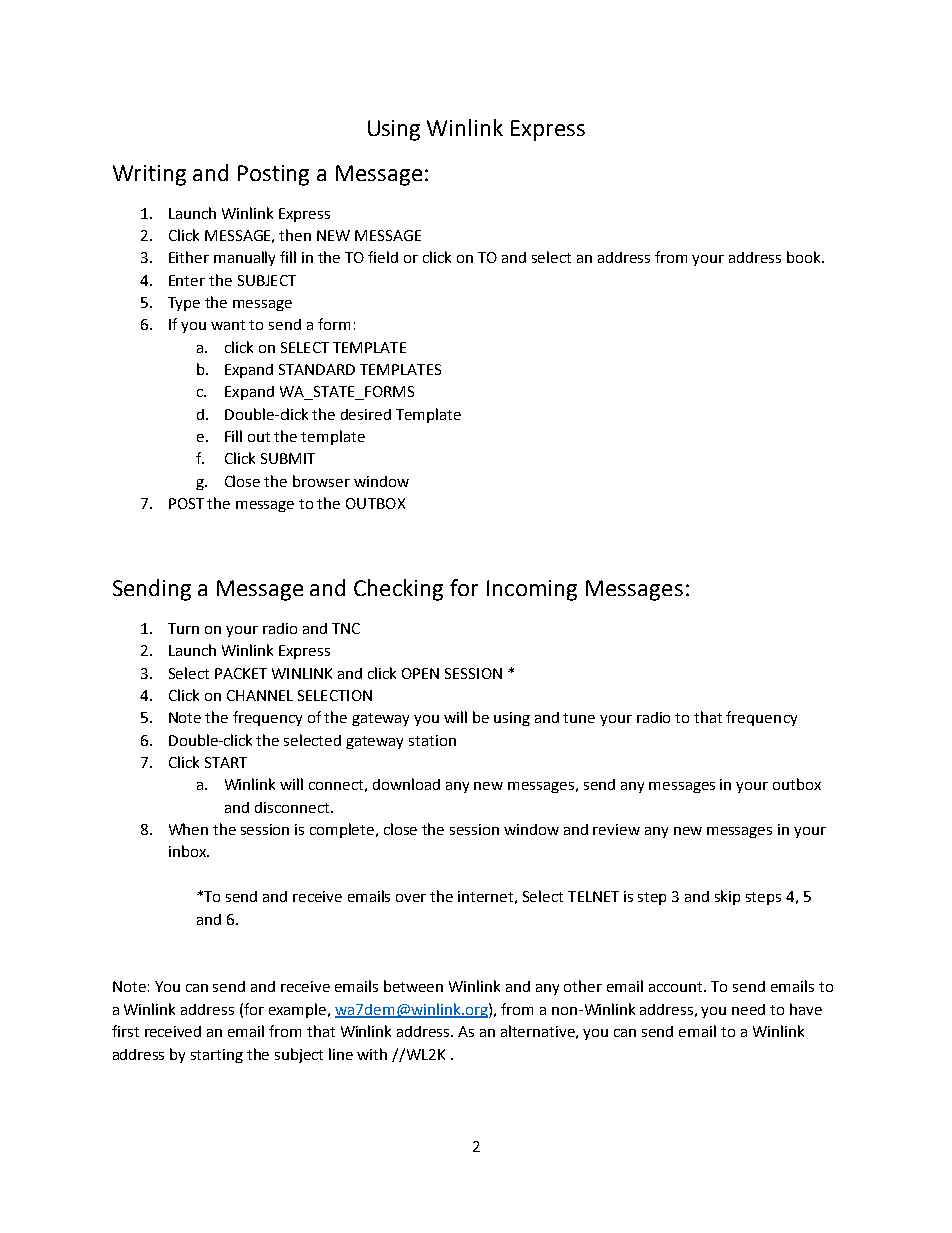 The width and height of the screenshot is (952, 1233). I want to click on book, so click(805, 257).
